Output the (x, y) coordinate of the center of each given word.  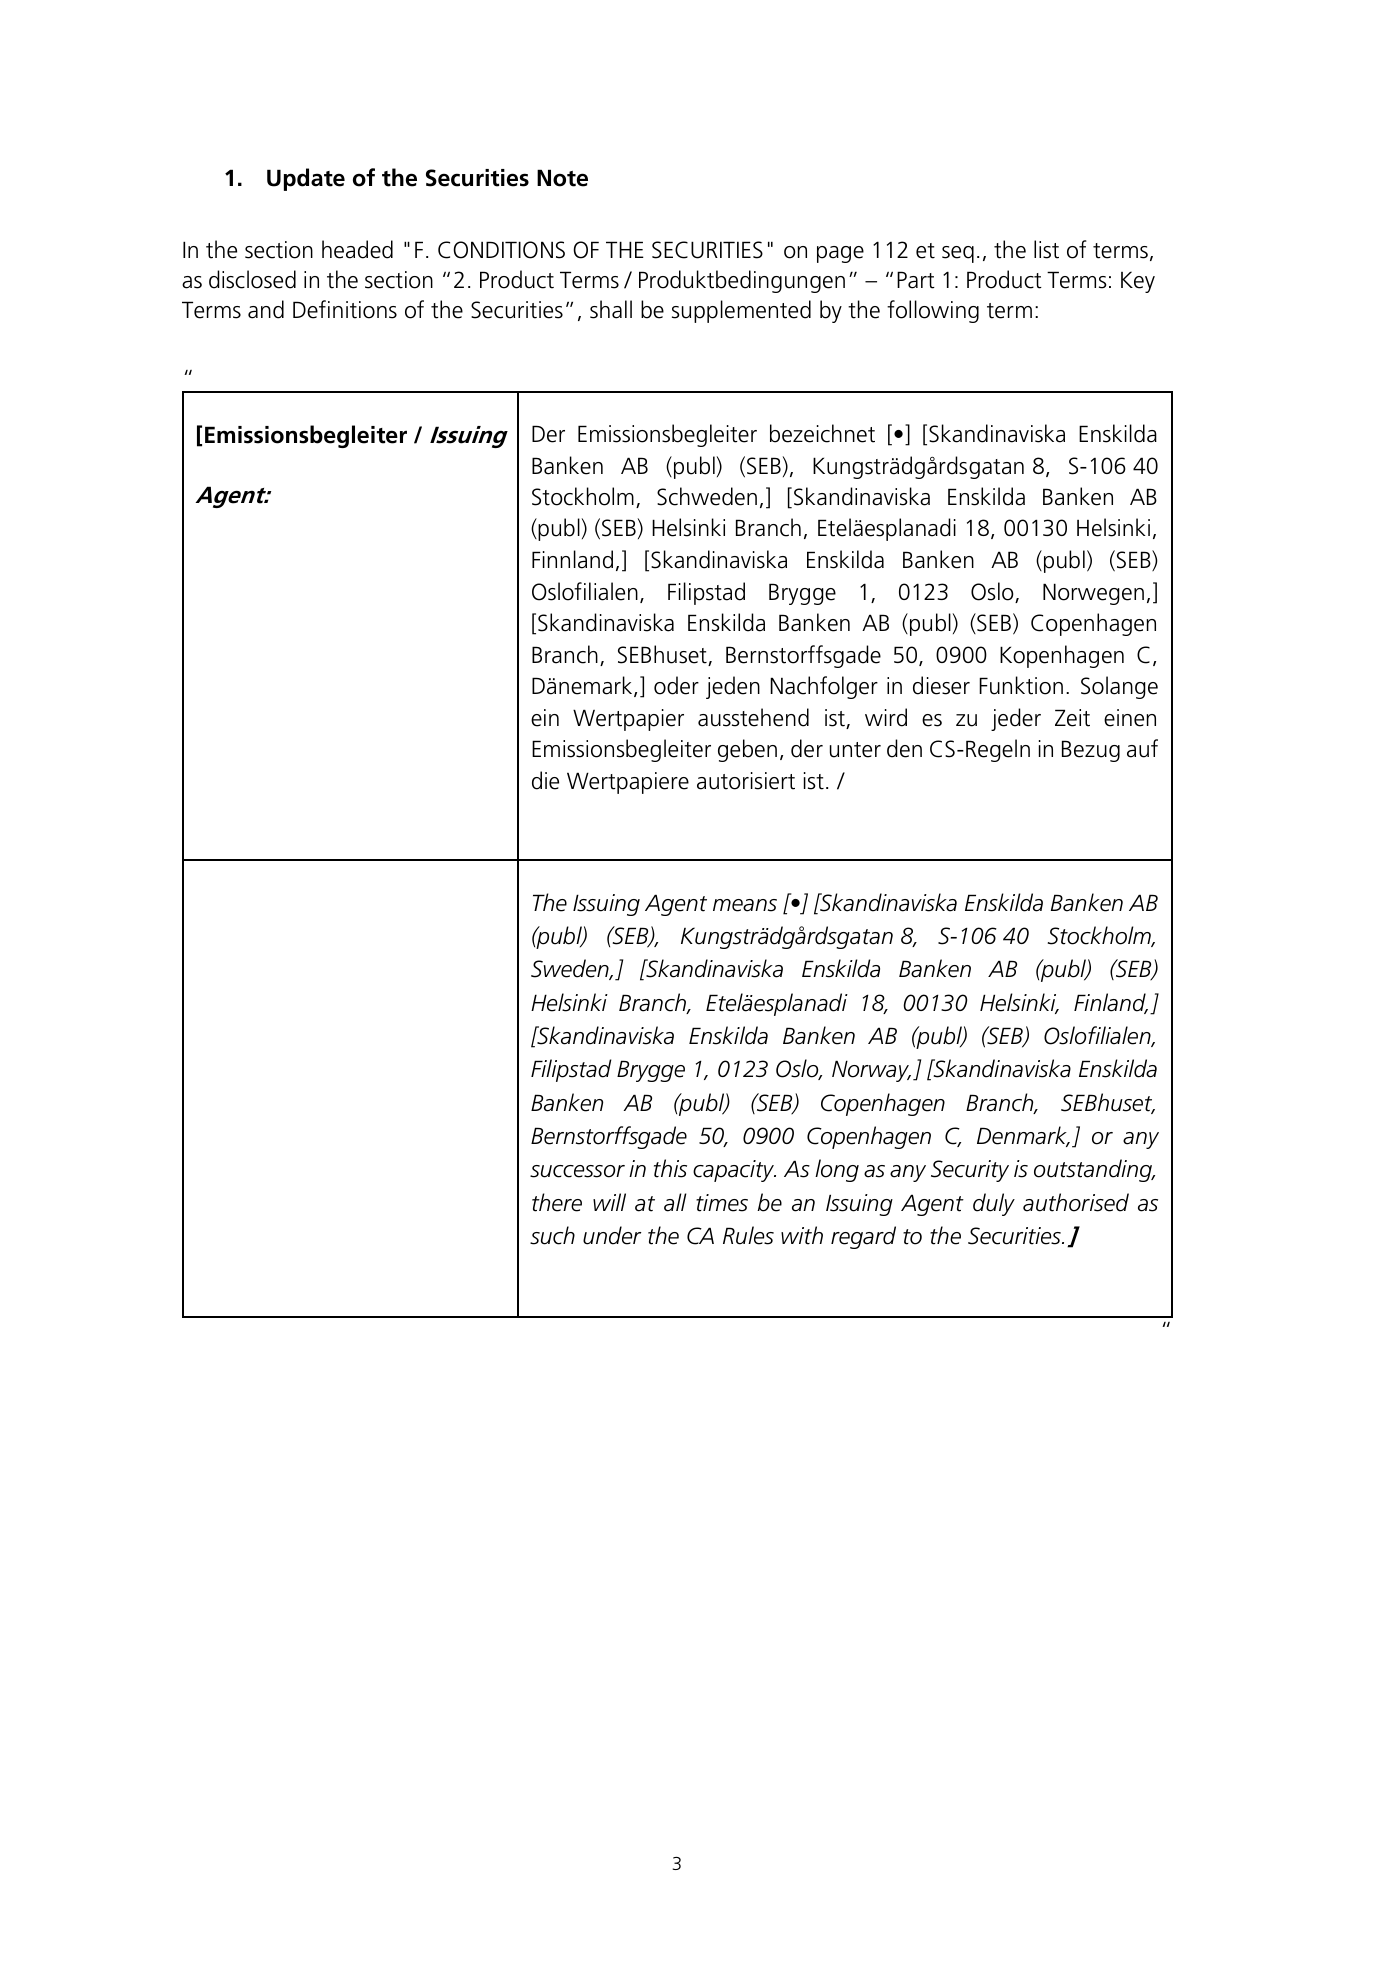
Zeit (1072, 718)
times (722, 1203)
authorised (1076, 1202)
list (1046, 249)
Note (562, 178)
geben (747, 750)
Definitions (345, 309)
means (745, 905)
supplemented (741, 311)
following (933, 311)
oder (676, 685)
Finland (1111, 1003)
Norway (871, 1071)
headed (357, 249)
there (557, 1202)
